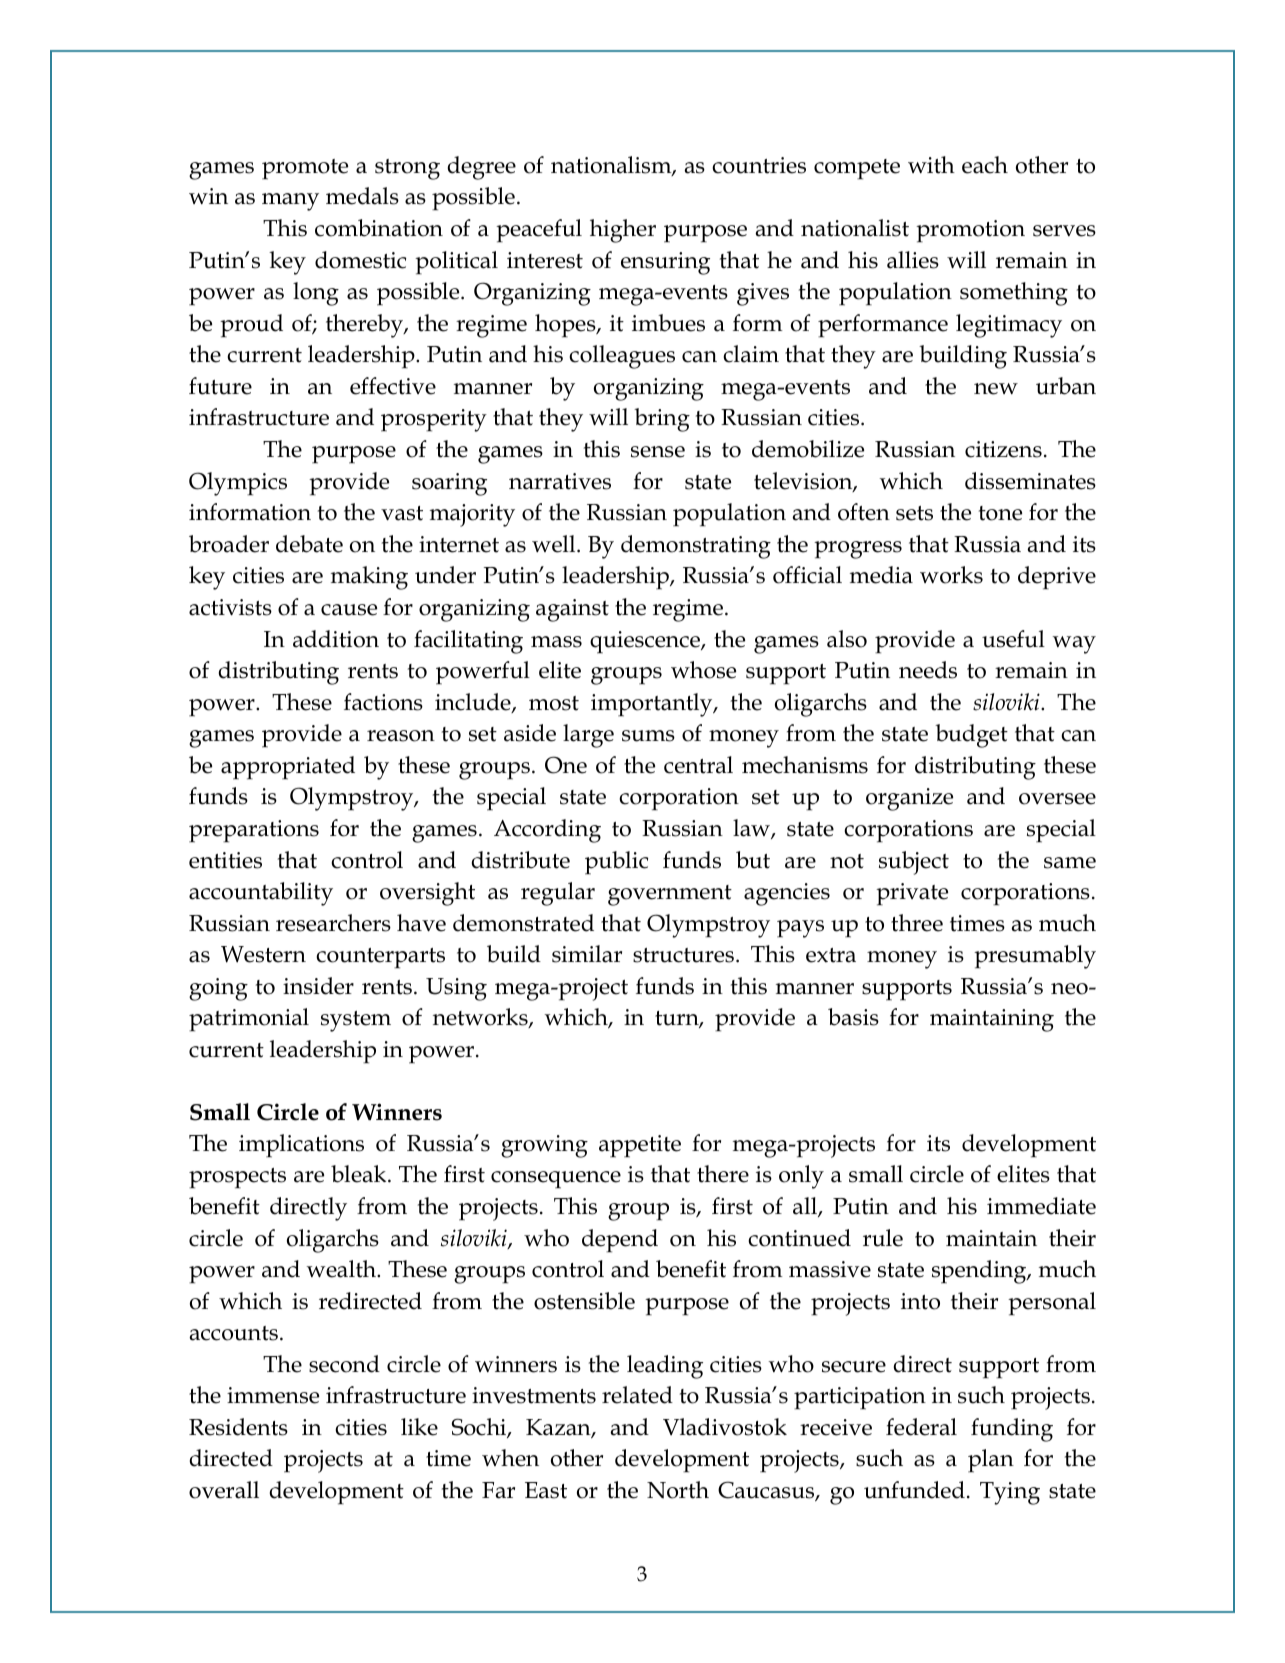 The height and width of the page is (1663, 1285). I want to click on many, so click(290, 202).
